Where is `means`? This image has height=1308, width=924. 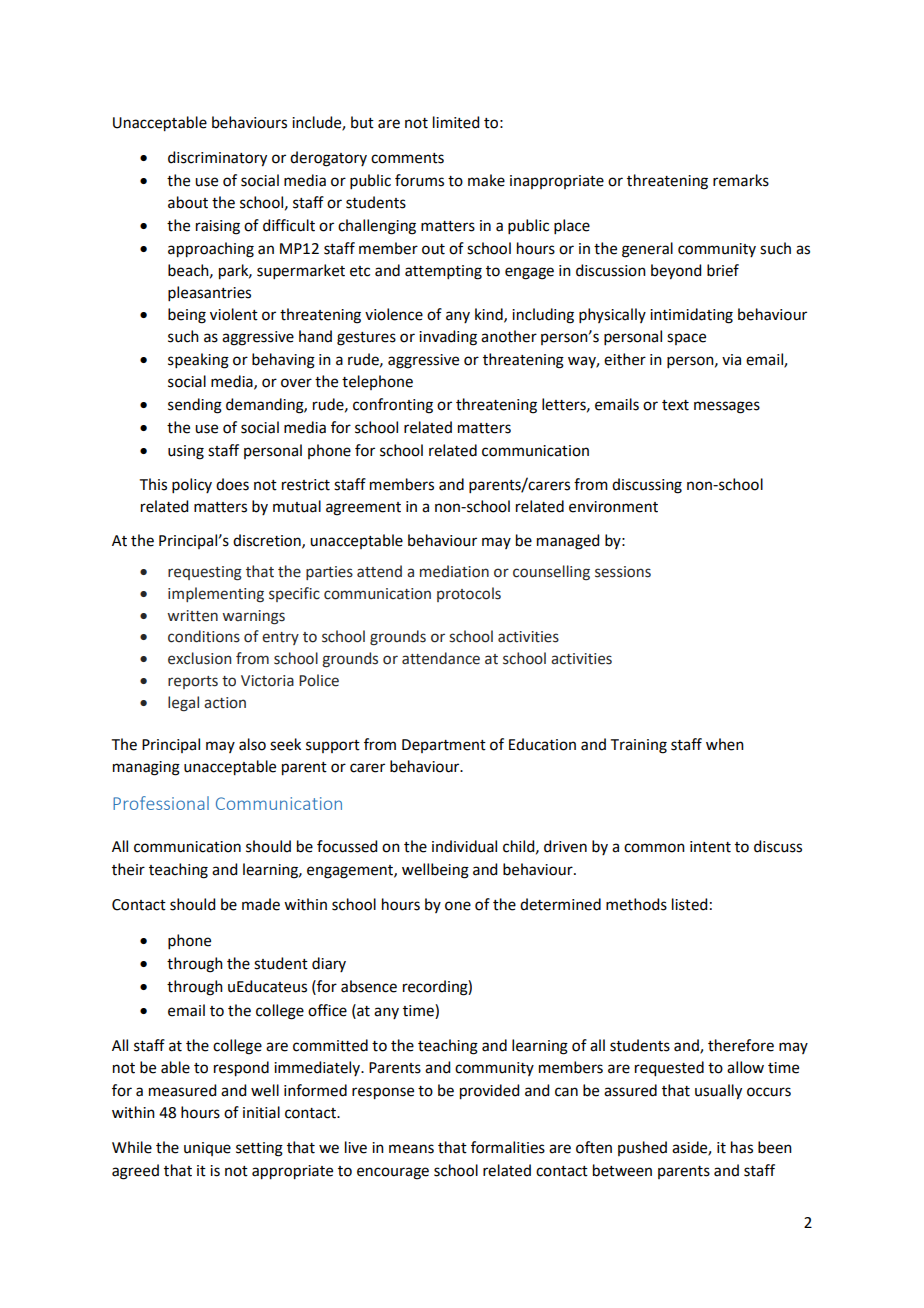 means is located at coordinates (411, 1149).
